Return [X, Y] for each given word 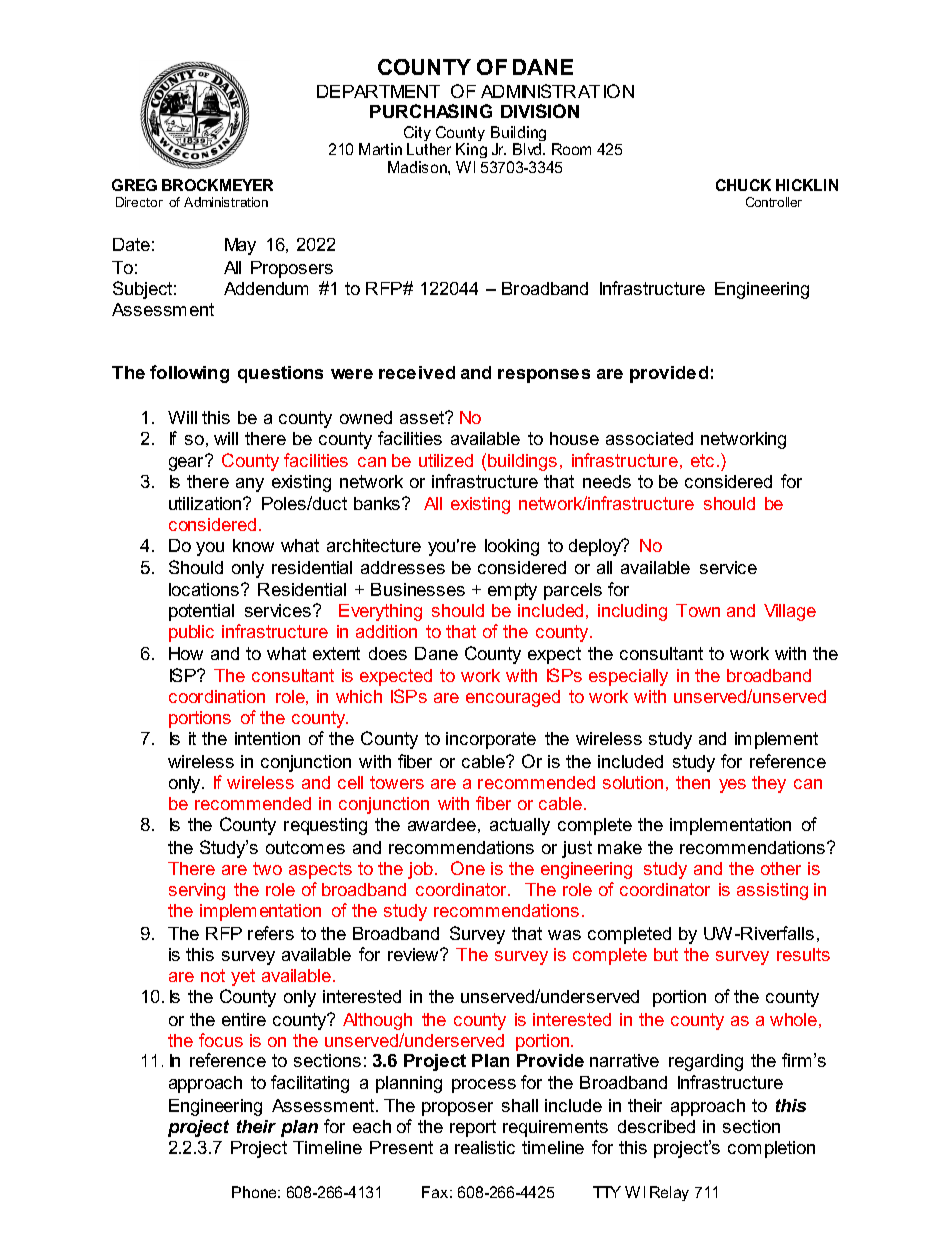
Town [698, 610]
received [417, 372]
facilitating [310, 1084]
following [189, 374]
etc [702, 460]
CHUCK [743, 185]
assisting [772, 891]
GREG [134, 185]
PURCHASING [431, 111]
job [420, 870]
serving [197, 891]
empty [512, 591]
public [191, 633]
